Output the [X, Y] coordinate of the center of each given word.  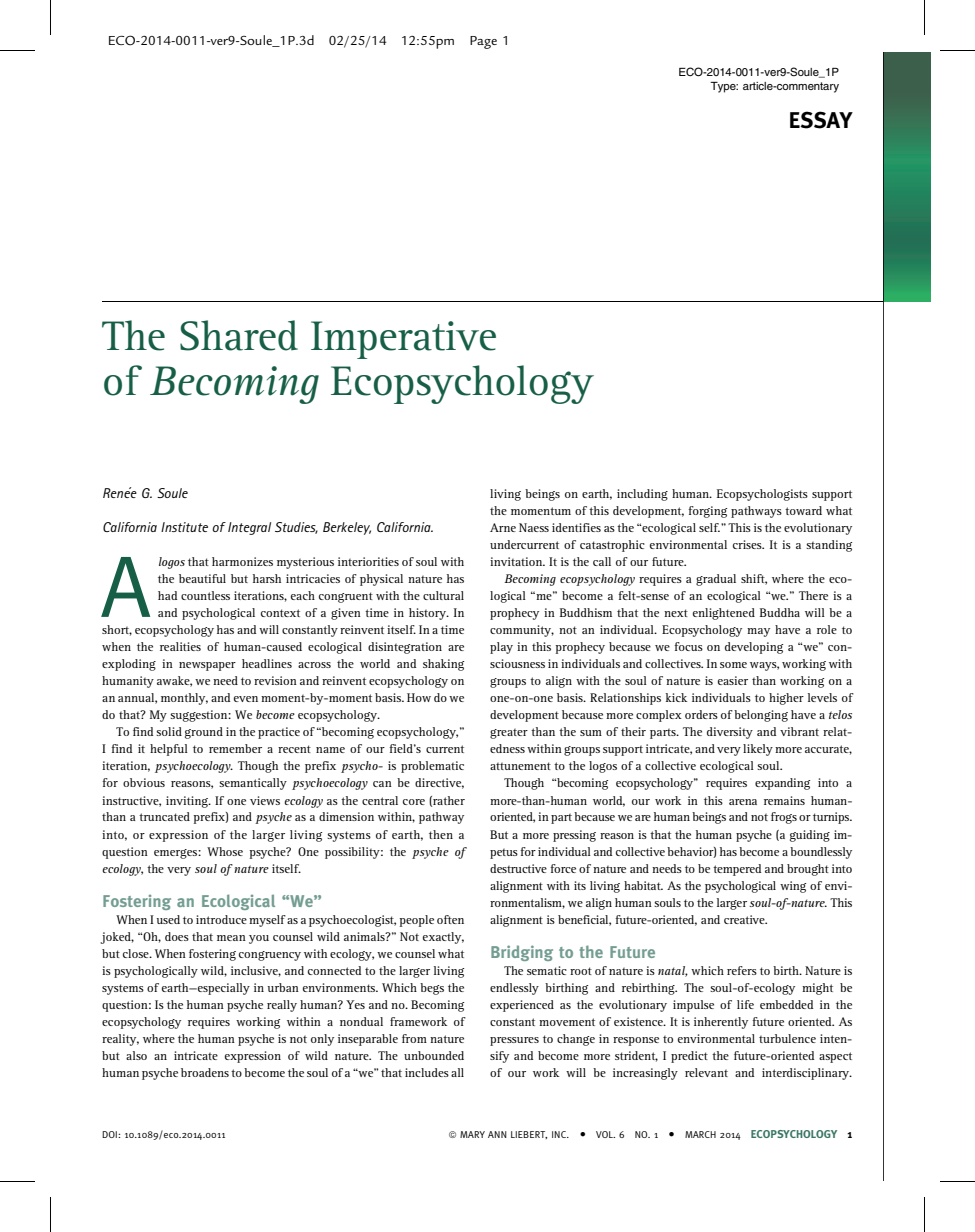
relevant [706, 1072]
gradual [716, 580]
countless [205, 595]
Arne [503, 527]
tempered [737, 870]
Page [483, 42]
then [441, 834]
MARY [472, 1134]
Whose [225, 851]
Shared [239, 335]
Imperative [403, 340]
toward [803, 510]
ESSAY [821, 120]
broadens [205, 1072]
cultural [443, 595]
